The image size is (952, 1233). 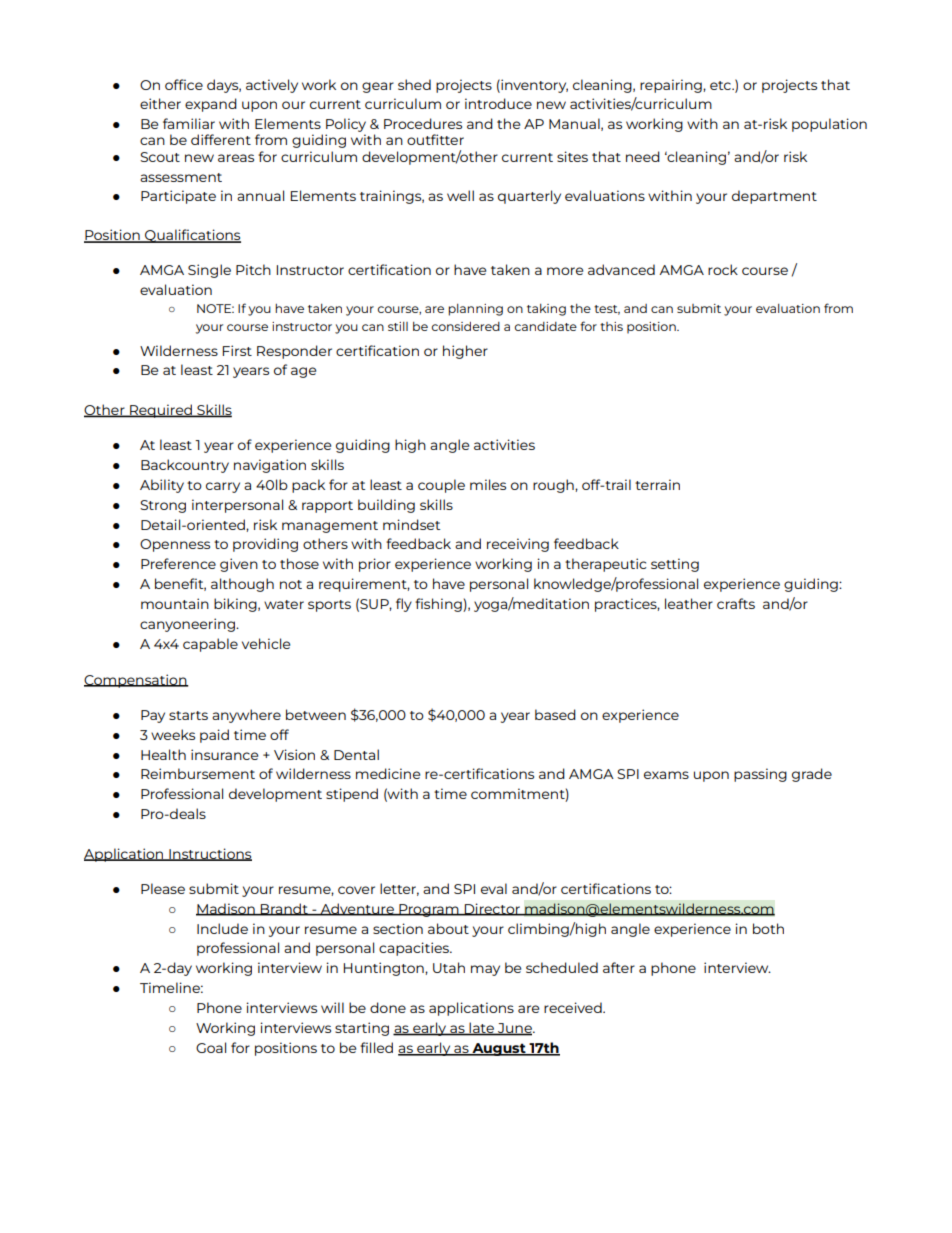 What do you see at coordinates (211, 105) in the page?
I see `expand` at bounding box center [211, 105].
